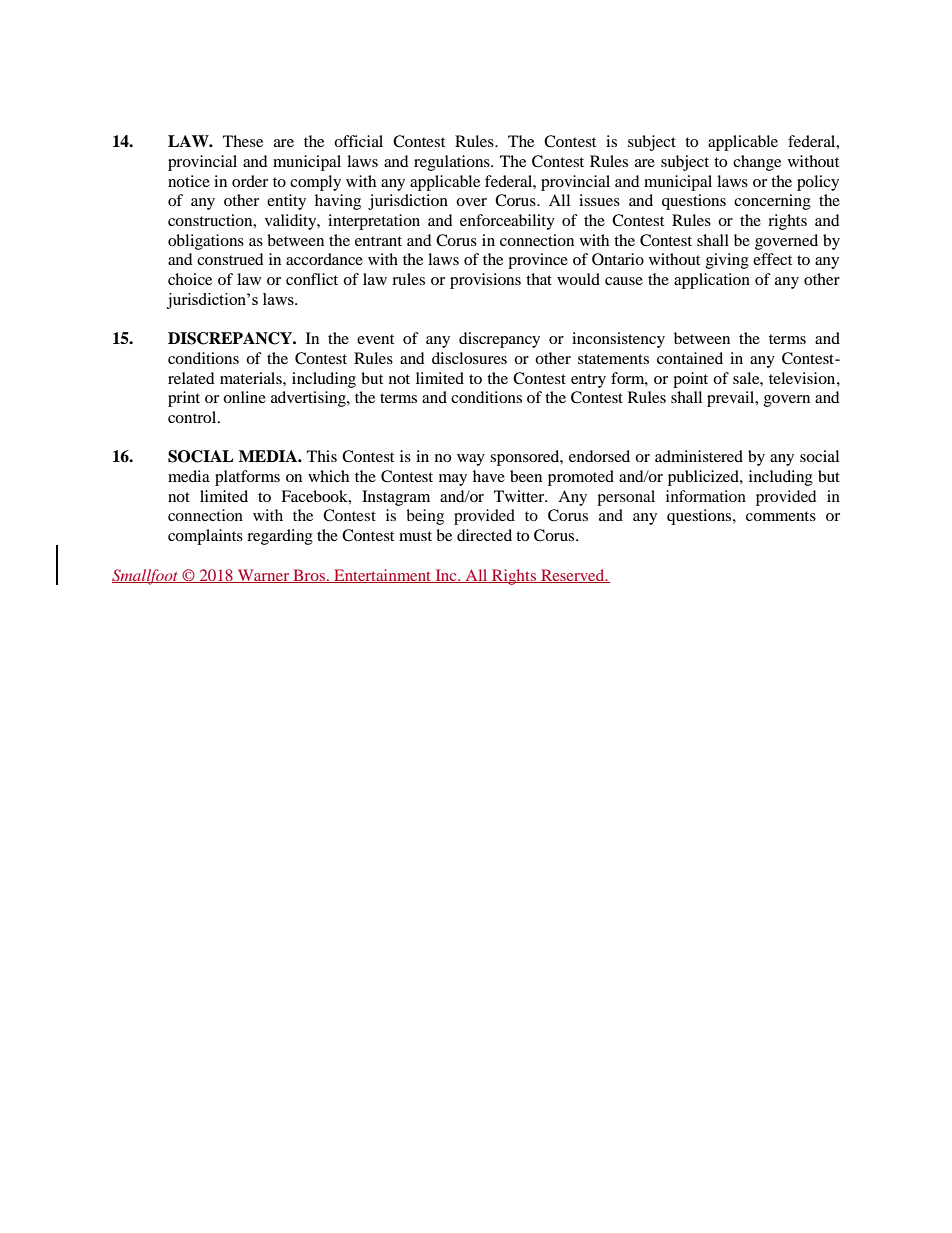  I want to click on publicized, so click(704, 478).
